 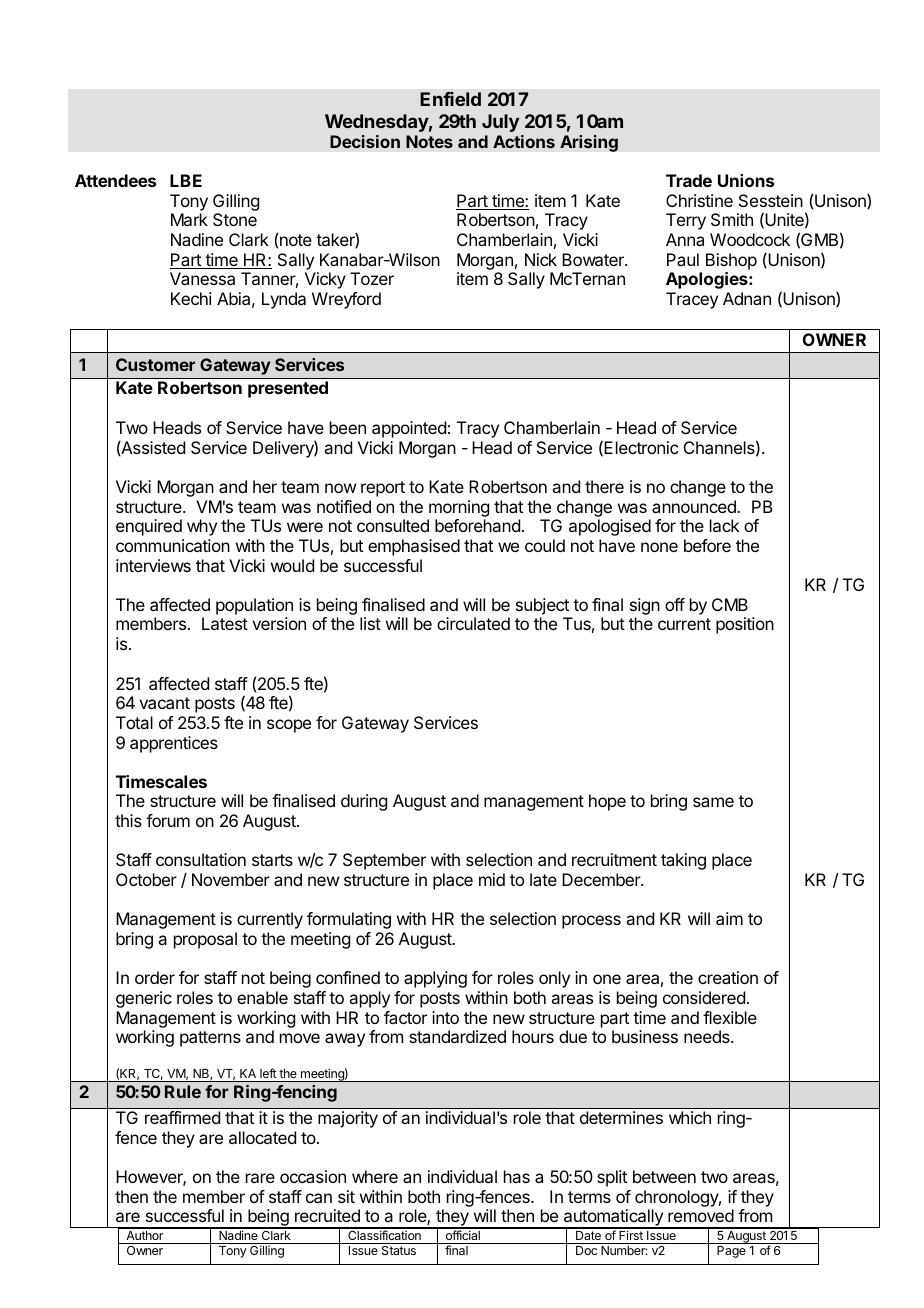 I want to click on Trade, so click(x=689, y=180).
